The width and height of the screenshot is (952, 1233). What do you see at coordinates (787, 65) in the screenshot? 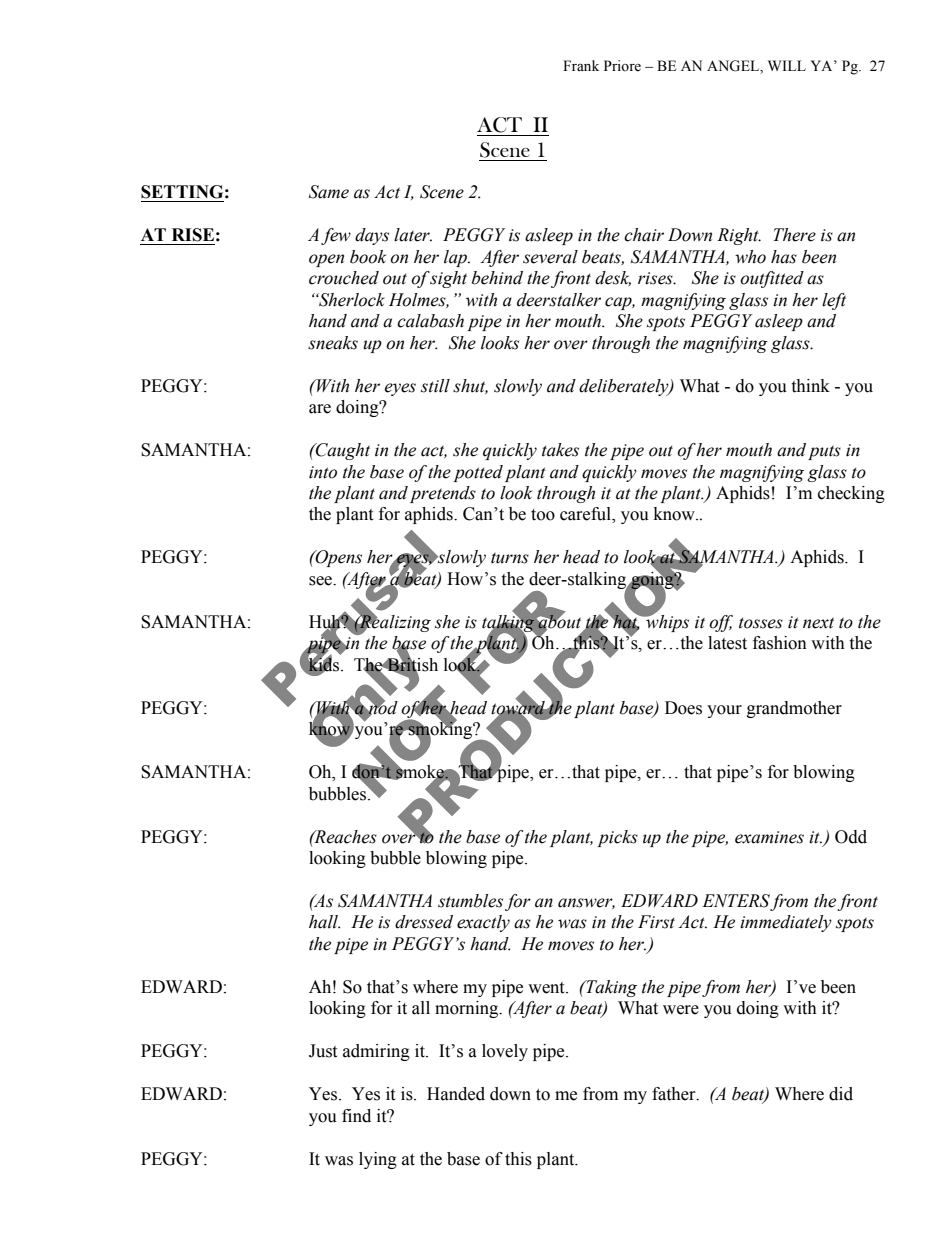
I see `WILL` at bounding box center [787, 65].
